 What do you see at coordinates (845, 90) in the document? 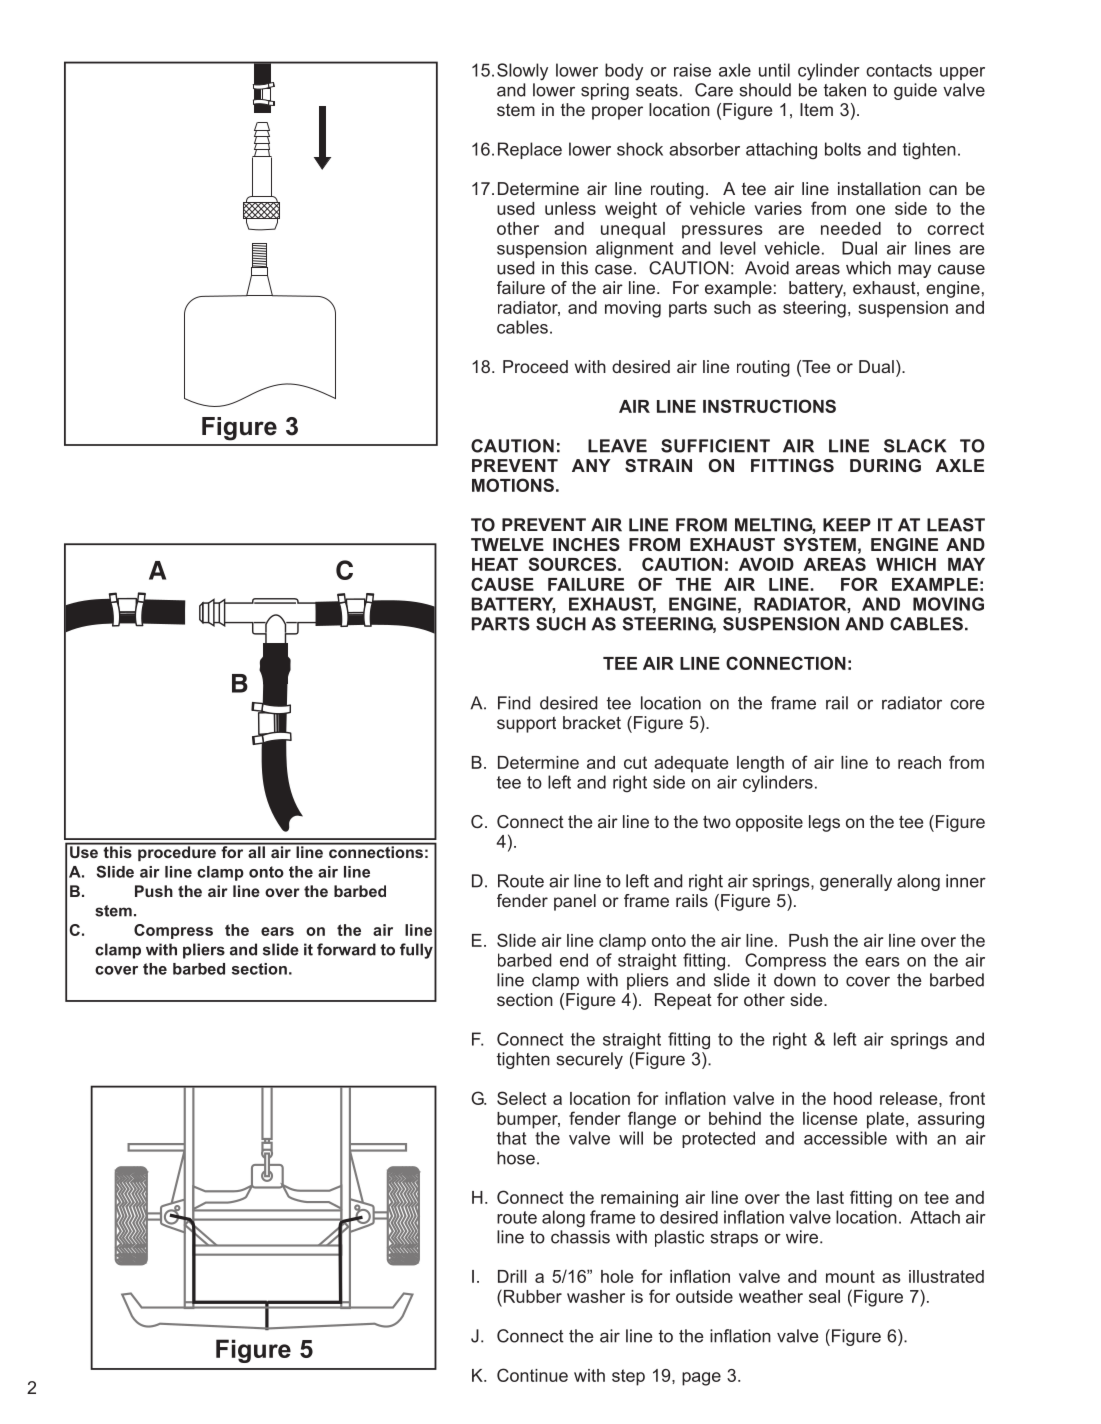
I see `taken` at bounding box center [845, 90].
